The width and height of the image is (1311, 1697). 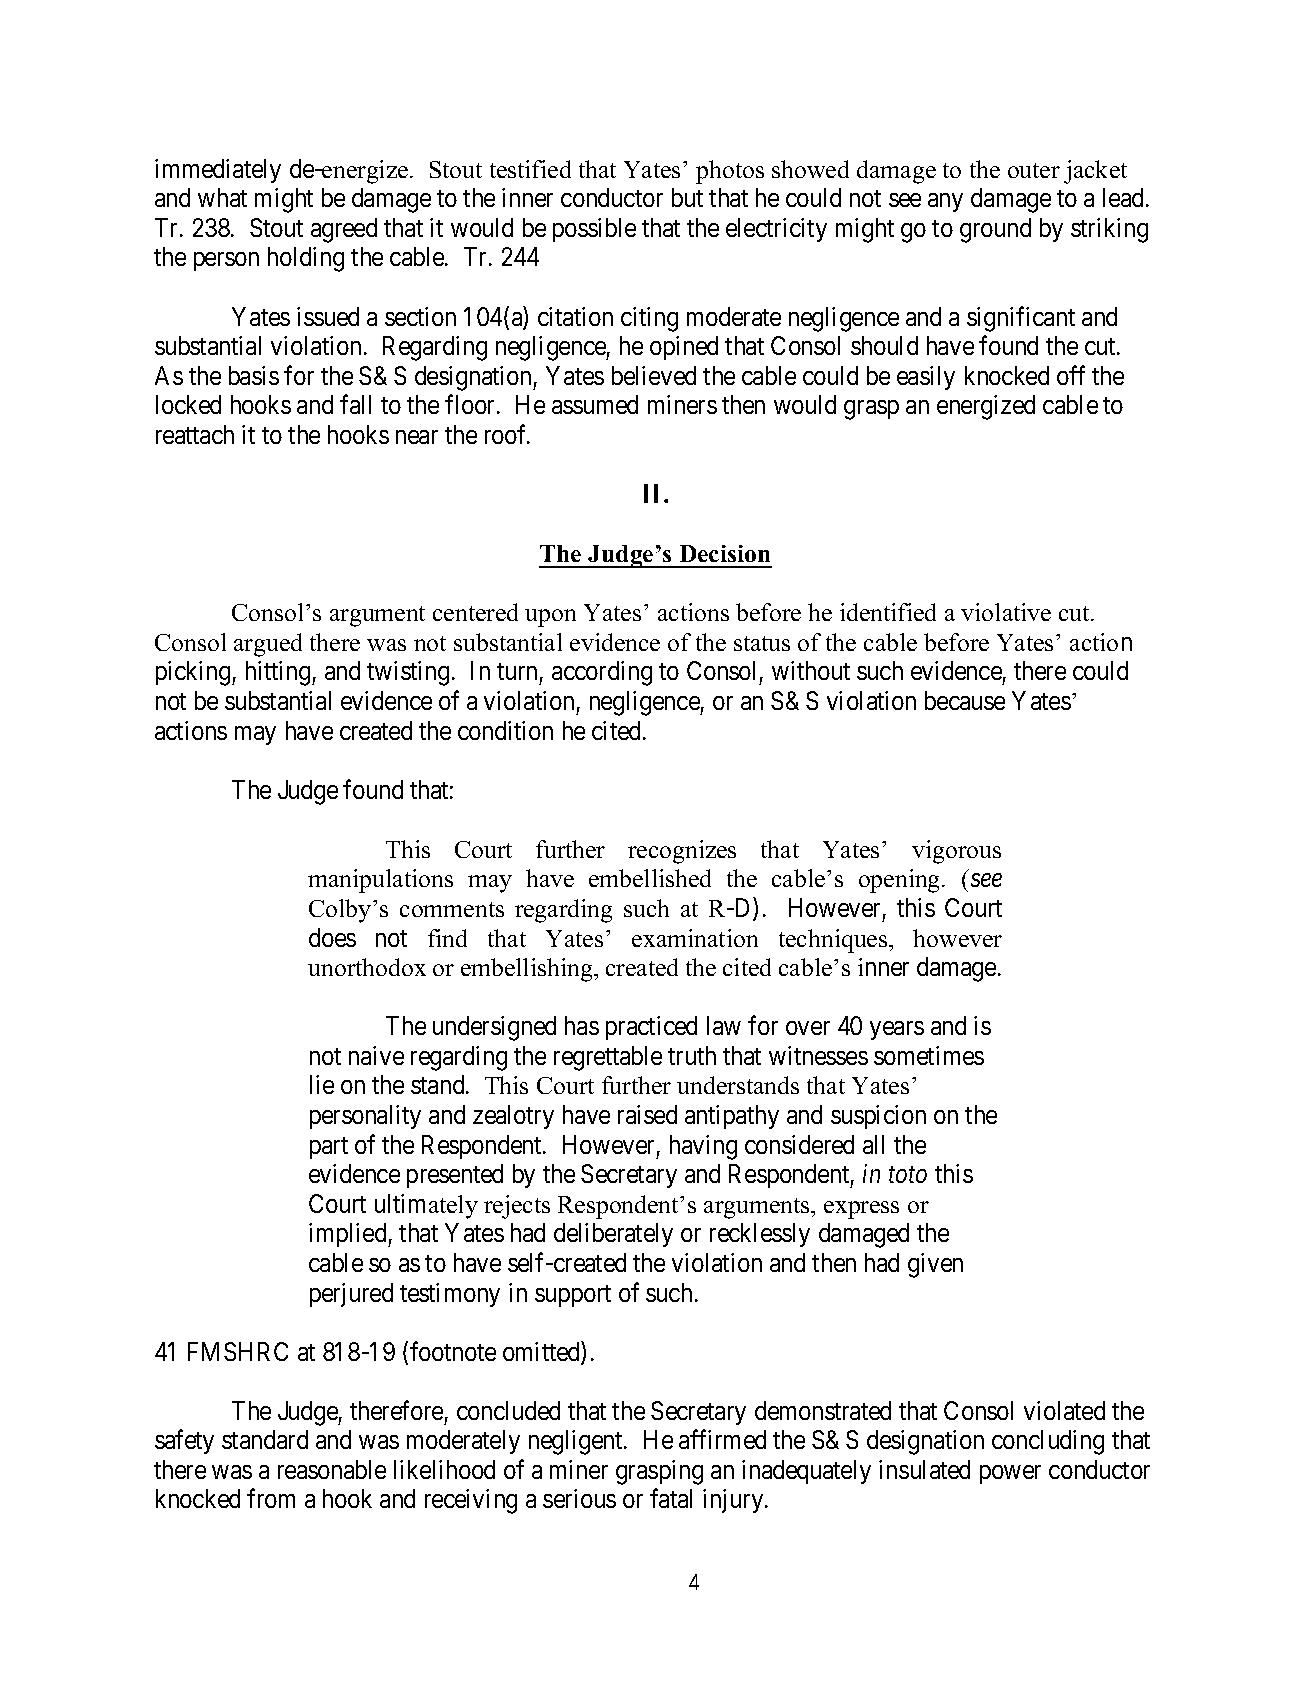 What do you see at coordinates (1006, 612) in the image?
I see `violative` at bounding box center [1006, 612].
